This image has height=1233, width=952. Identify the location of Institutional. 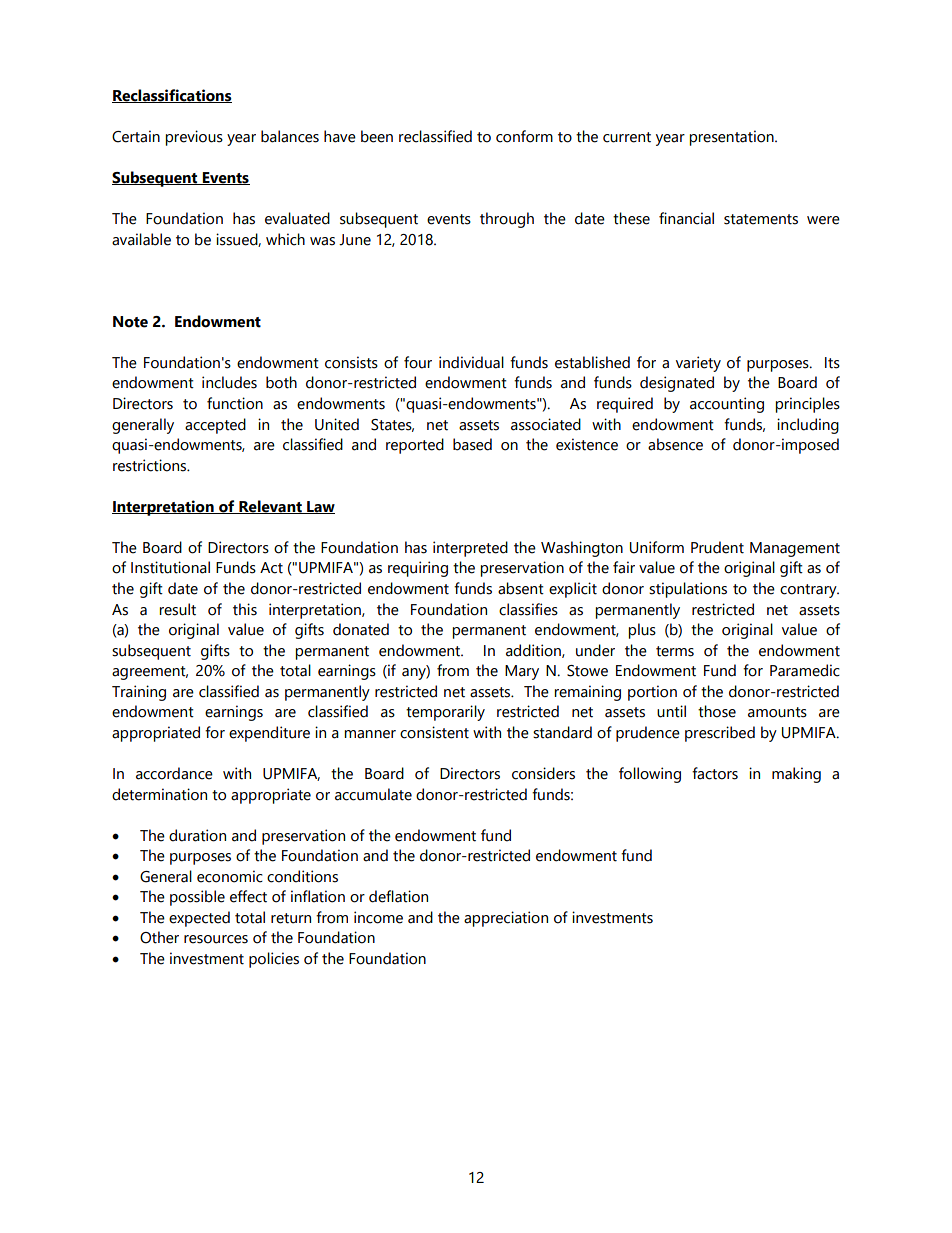
(170, 567).
